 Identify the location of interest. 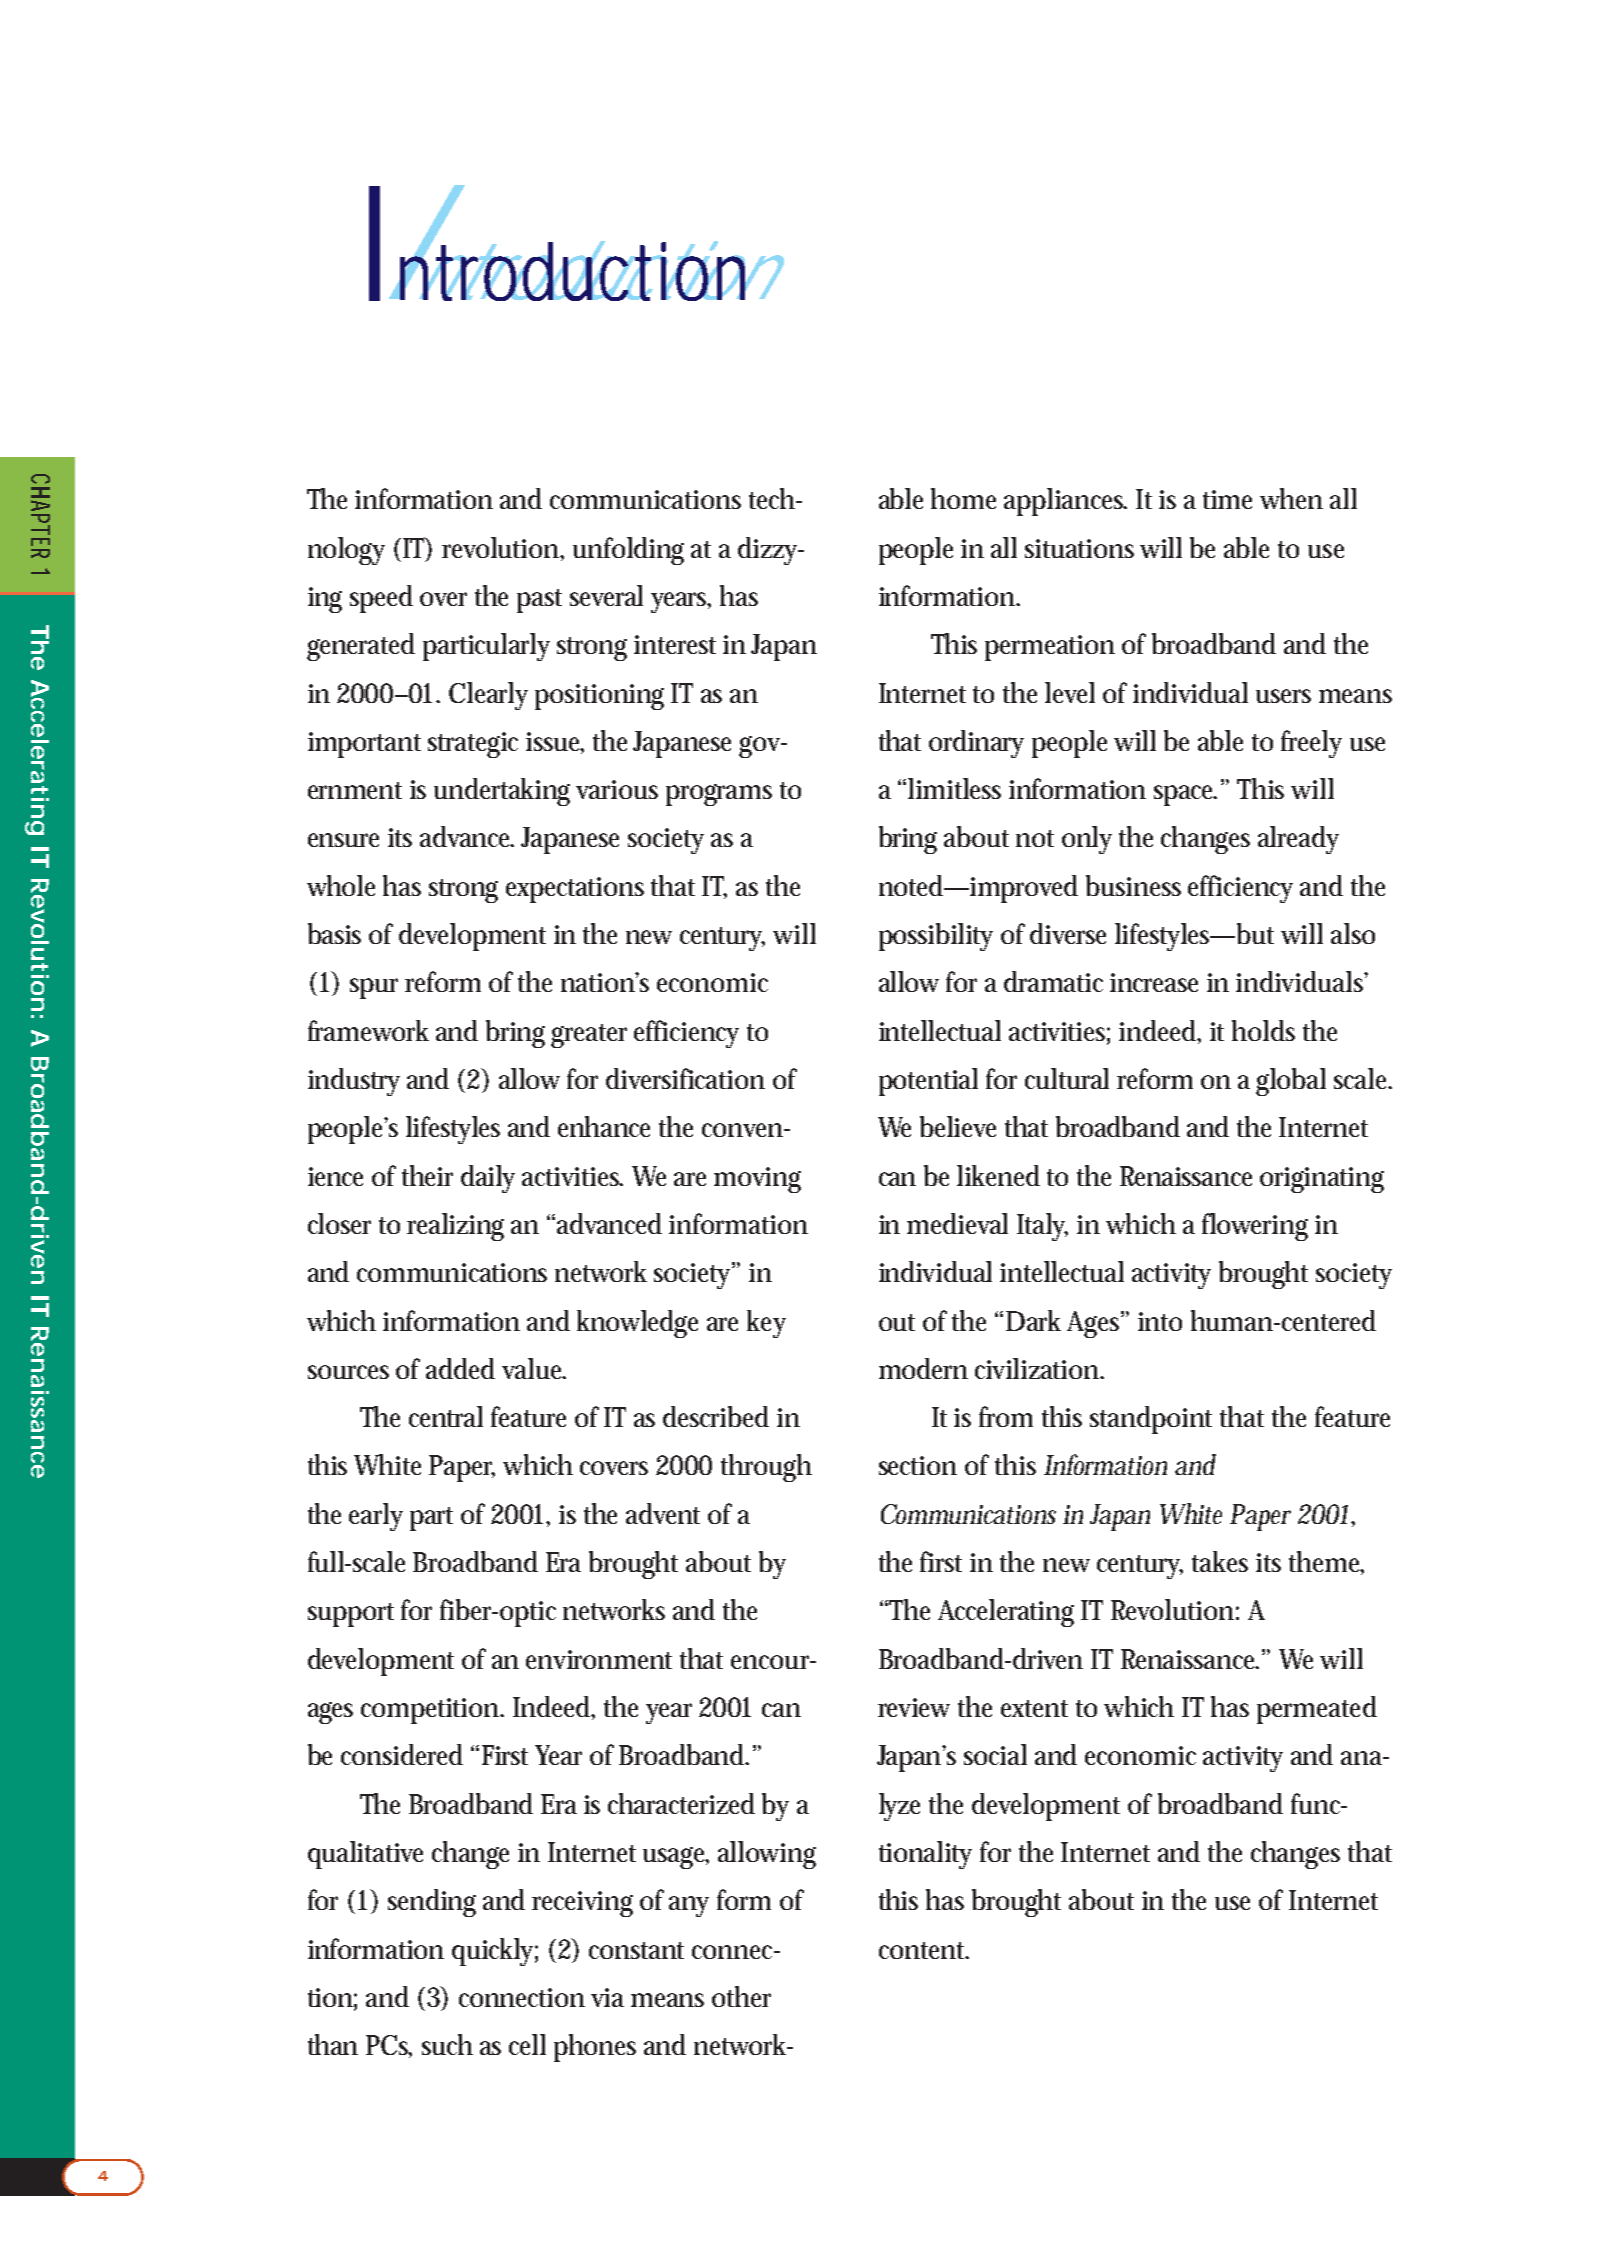
(675, 644).
